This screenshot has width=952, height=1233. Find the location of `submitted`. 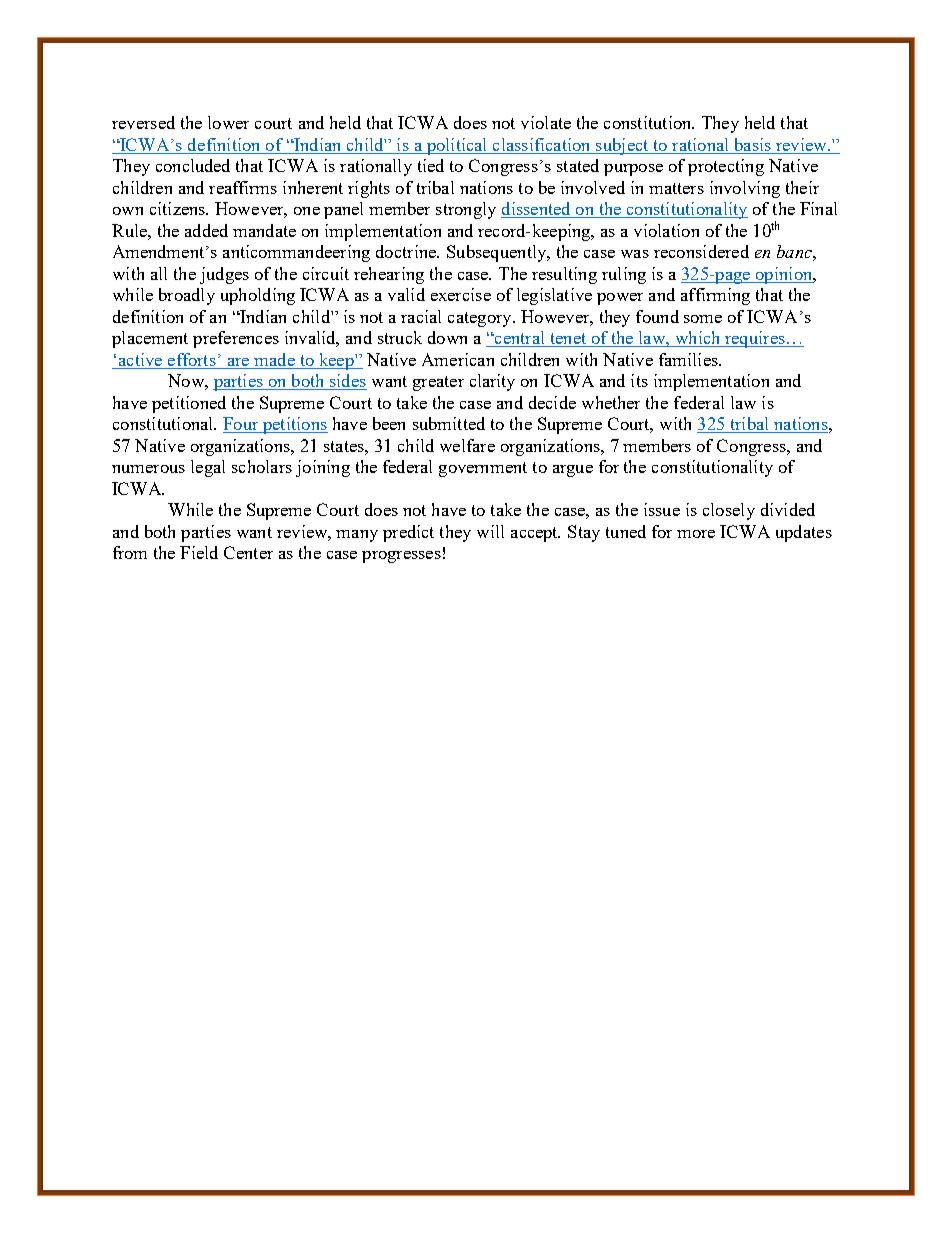

submitted is located at coordinates (449, 423).
